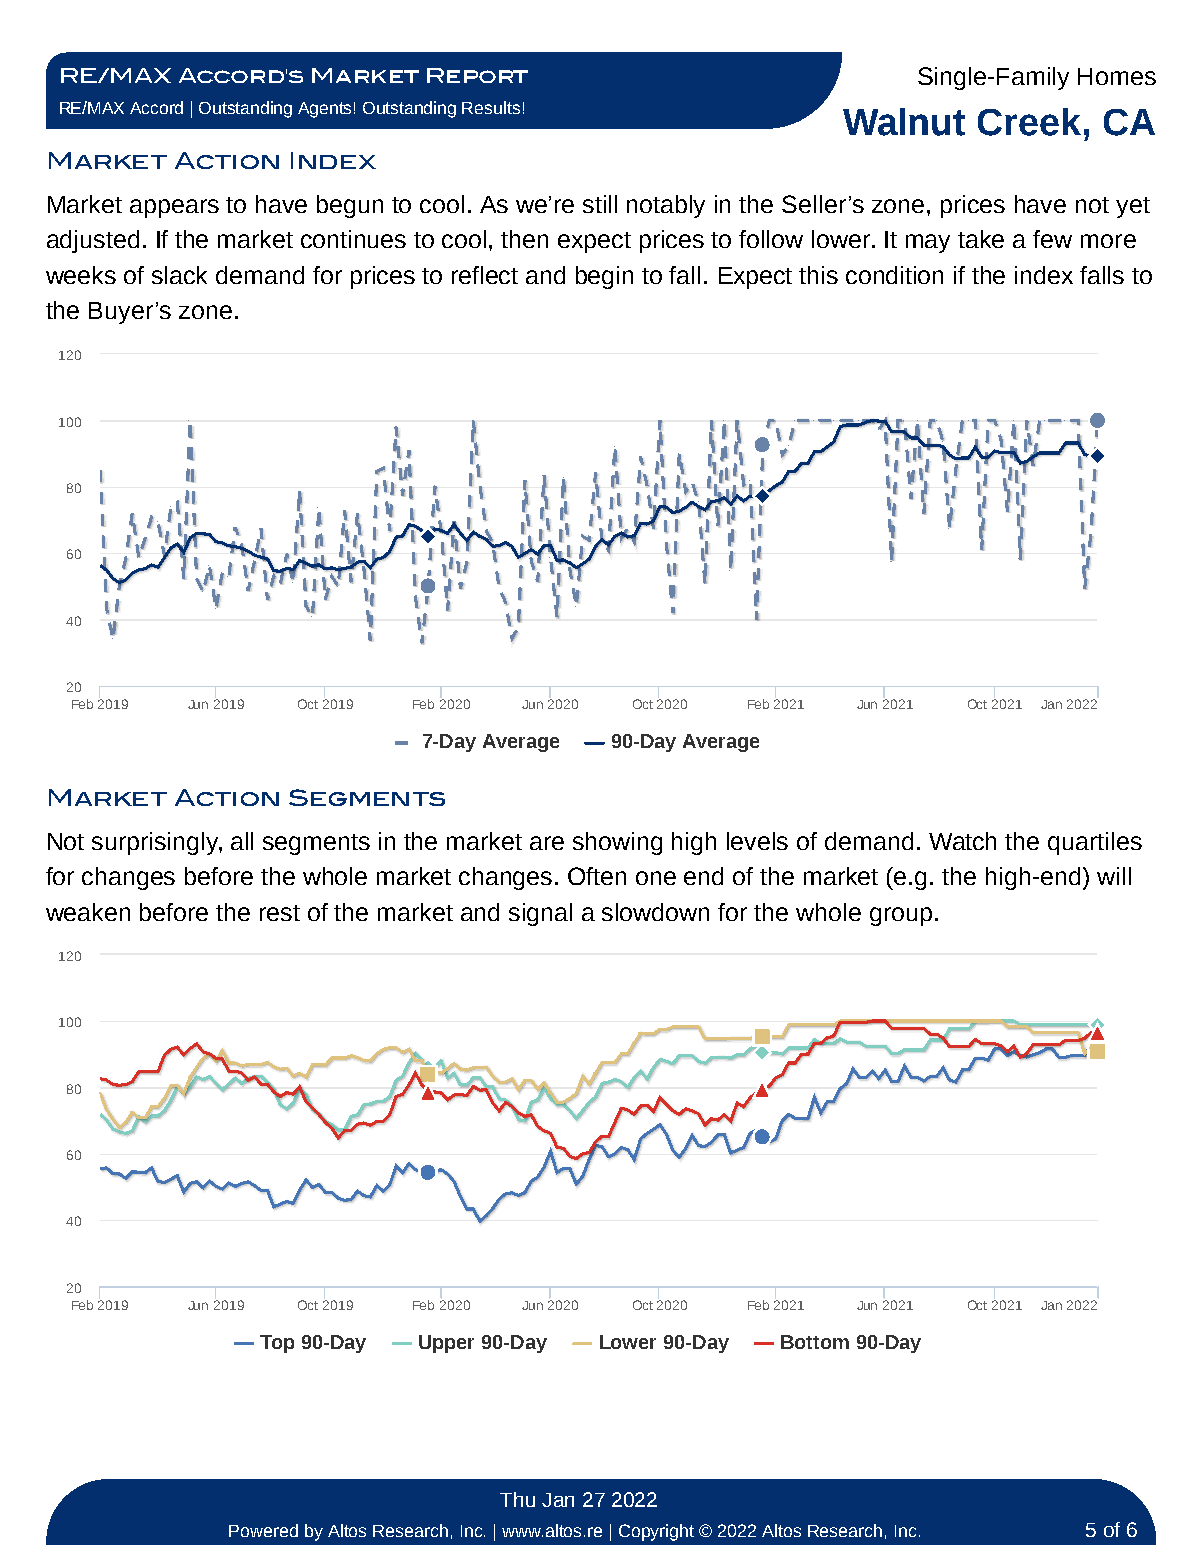 Image resolution: width=1201 pixels, height=1554 pixels. I want to click on appears, so click(174, 208).
